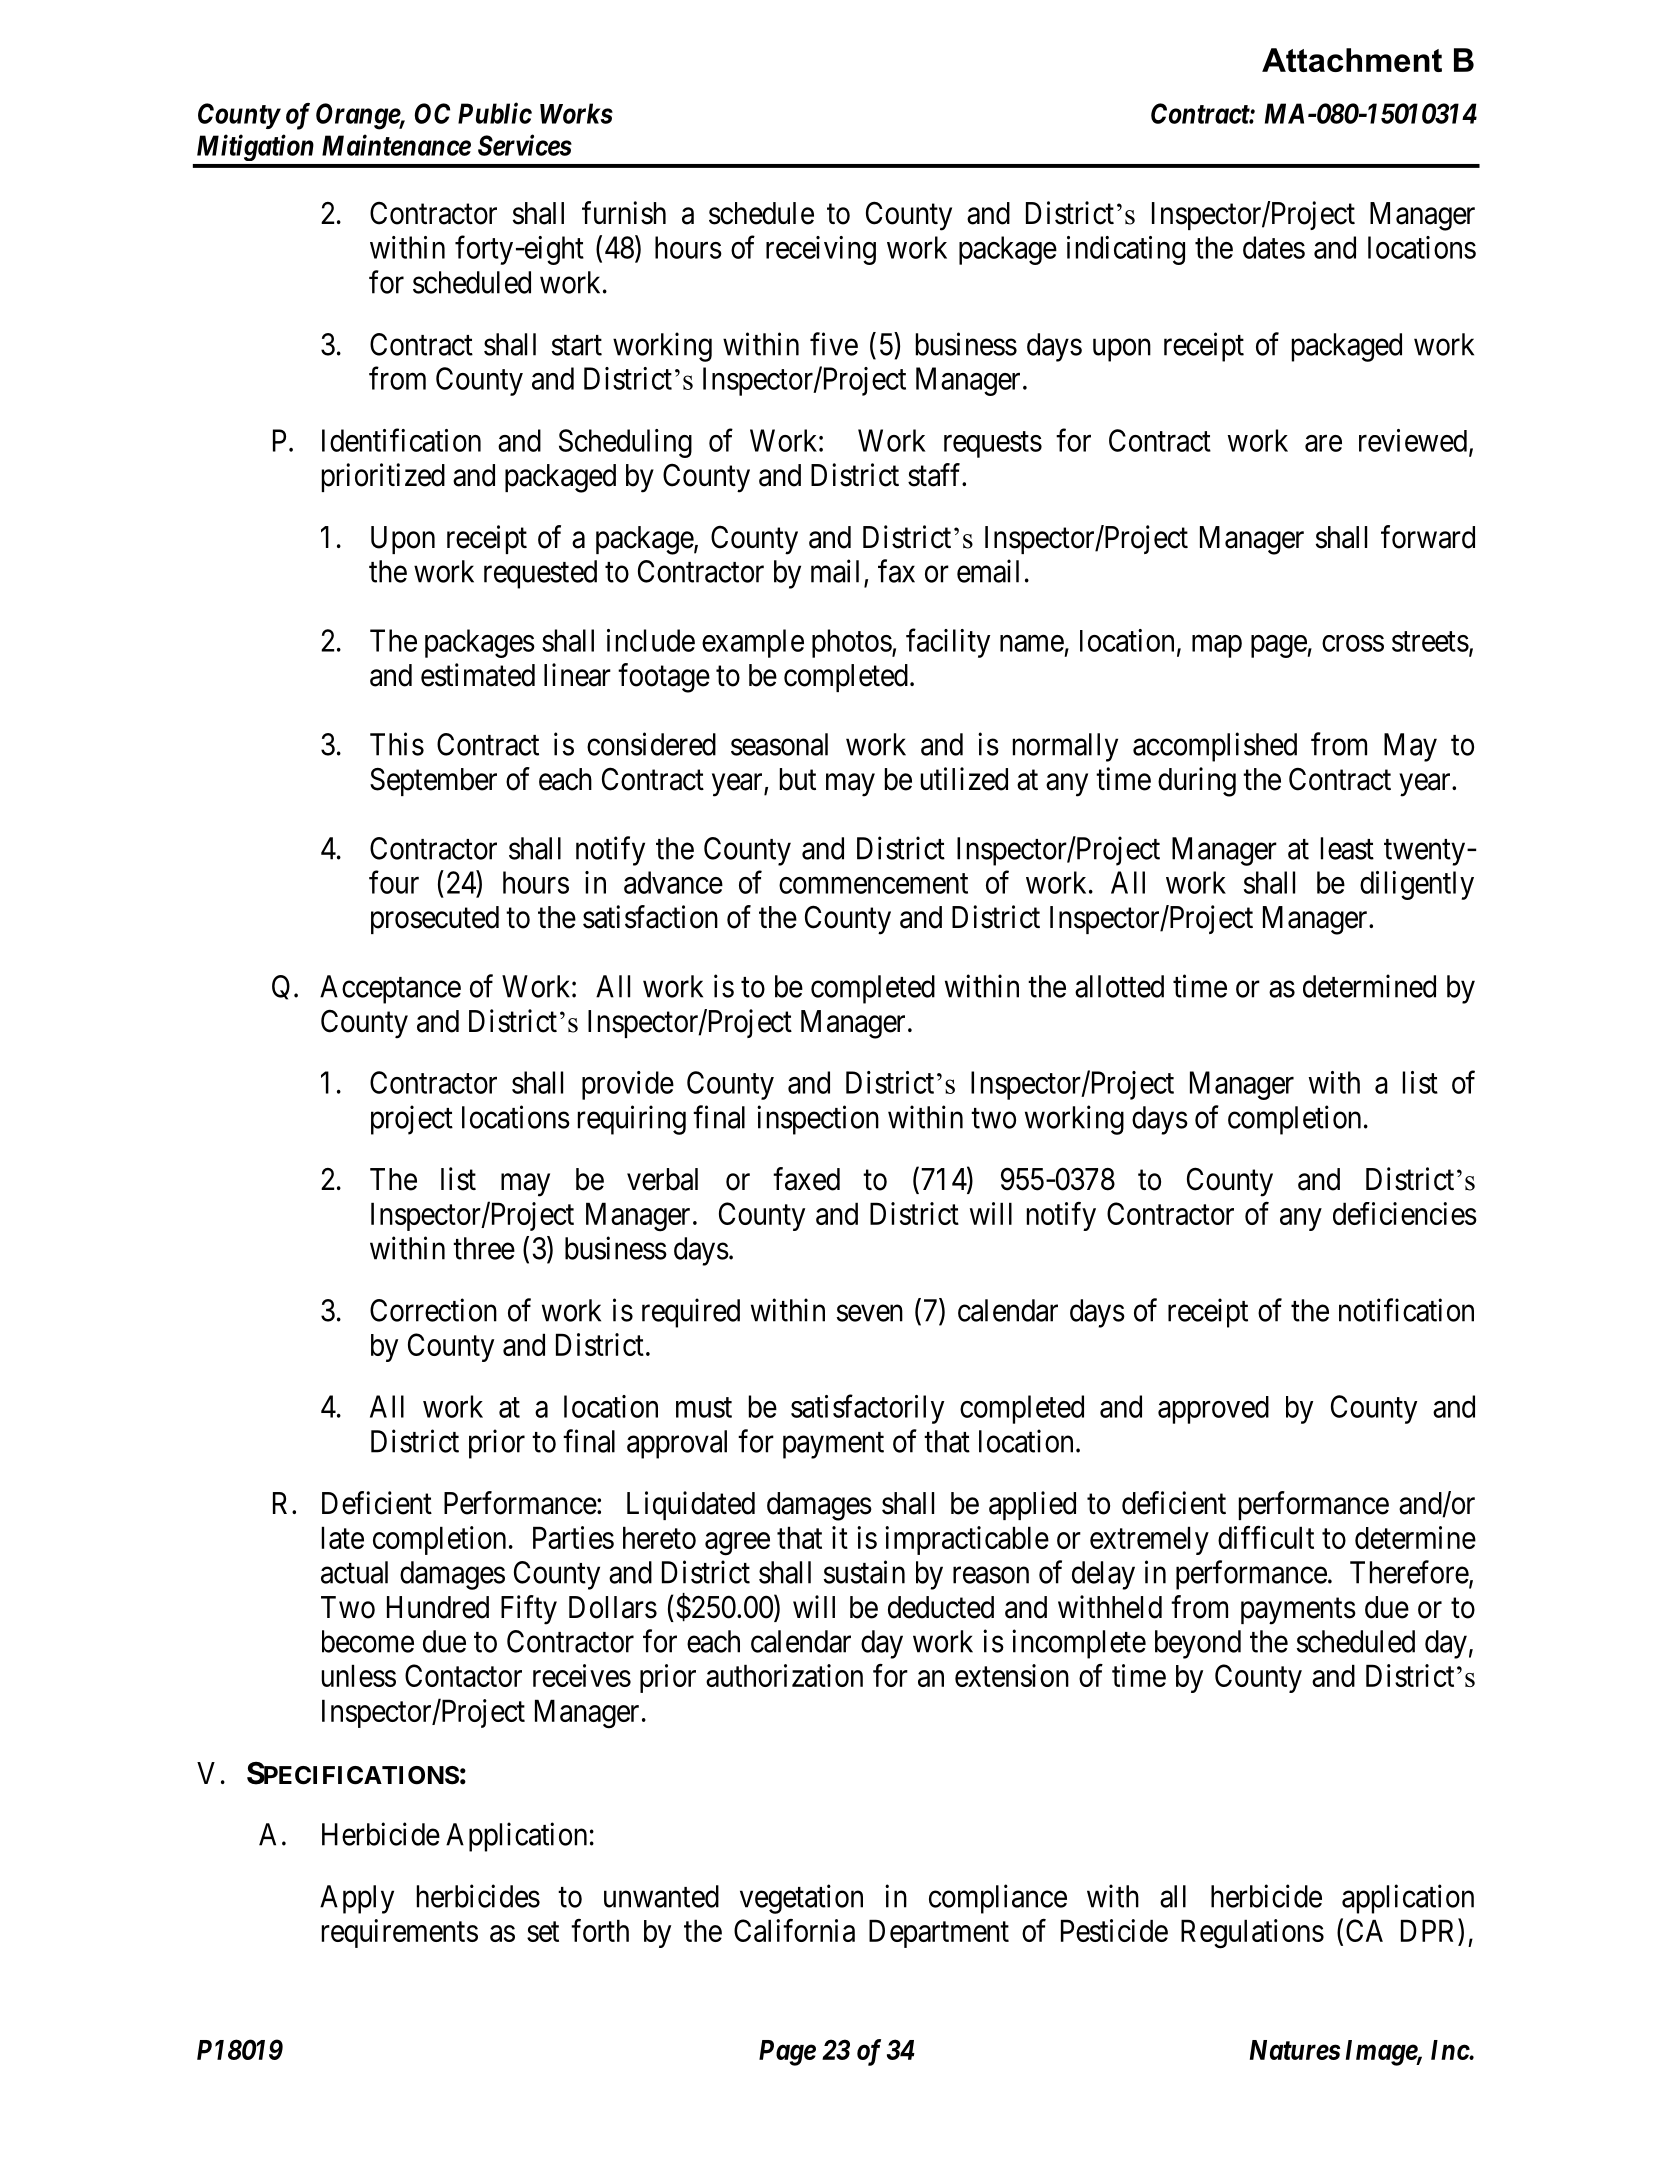 This document has width=1672, height=2164. Describe the element at coordinates (779, 744) in the document. I see `seasonal` at that location.
